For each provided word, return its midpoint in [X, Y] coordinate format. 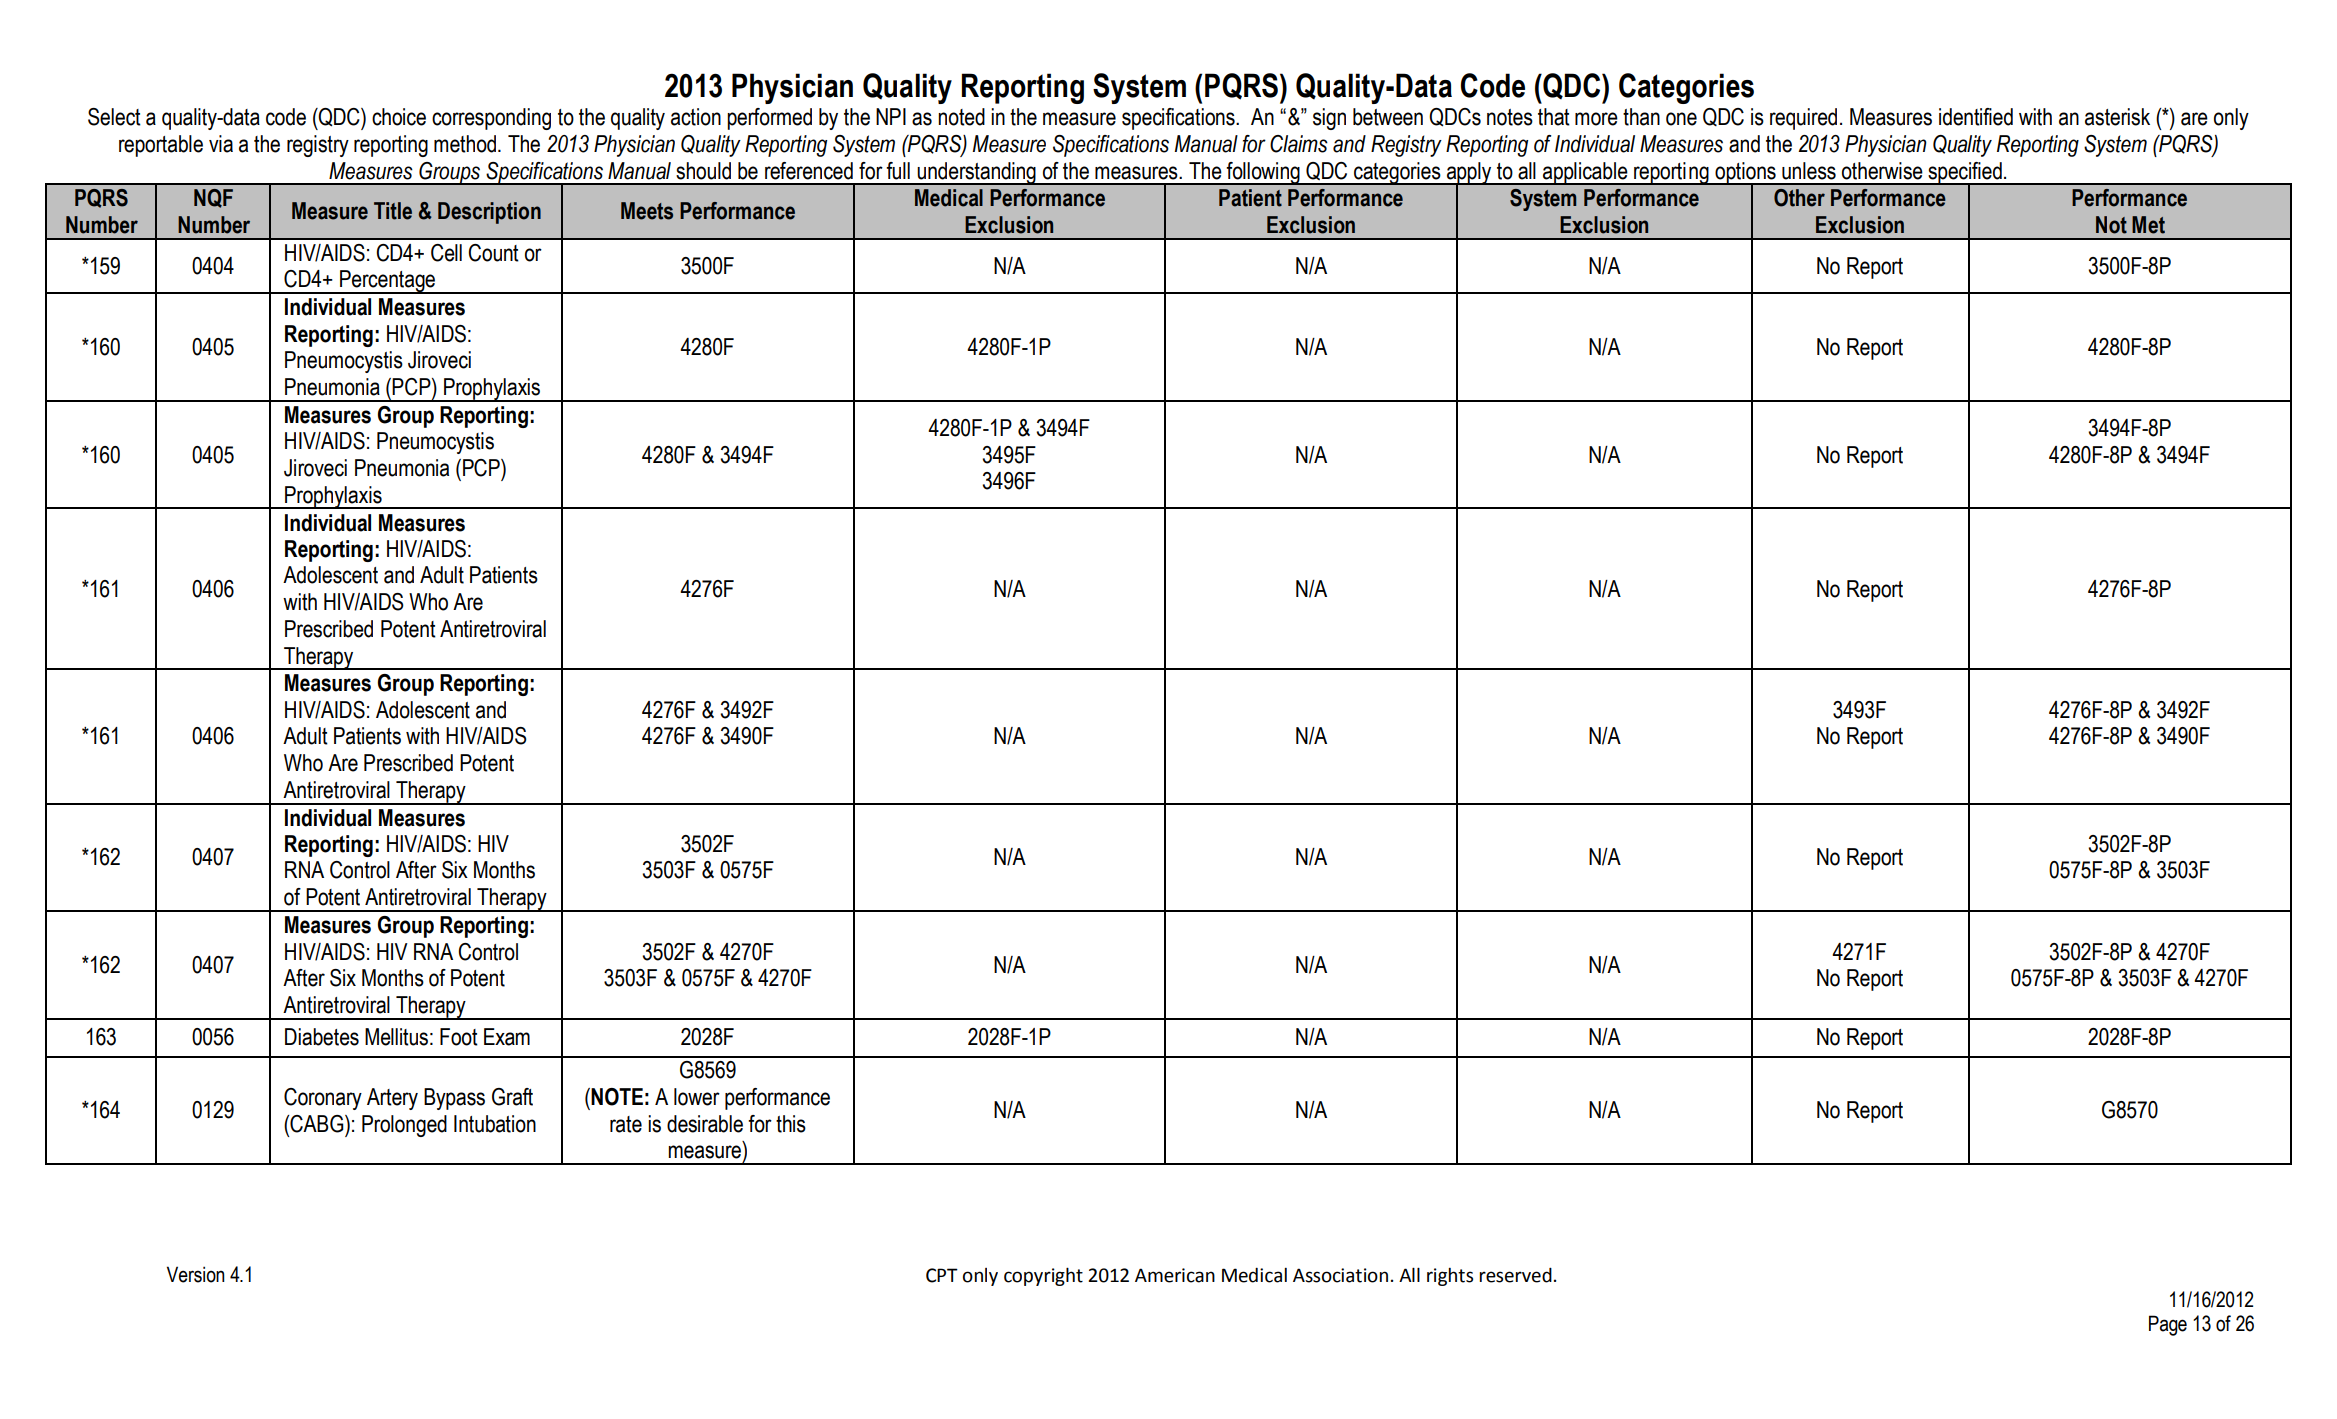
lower [697, 1097]
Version [196, 1274]
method [466, 144]
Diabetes [322, 1037]
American [1175, 1275]
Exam [507, 1037]
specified [1965, 174]
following [1263, 173]
